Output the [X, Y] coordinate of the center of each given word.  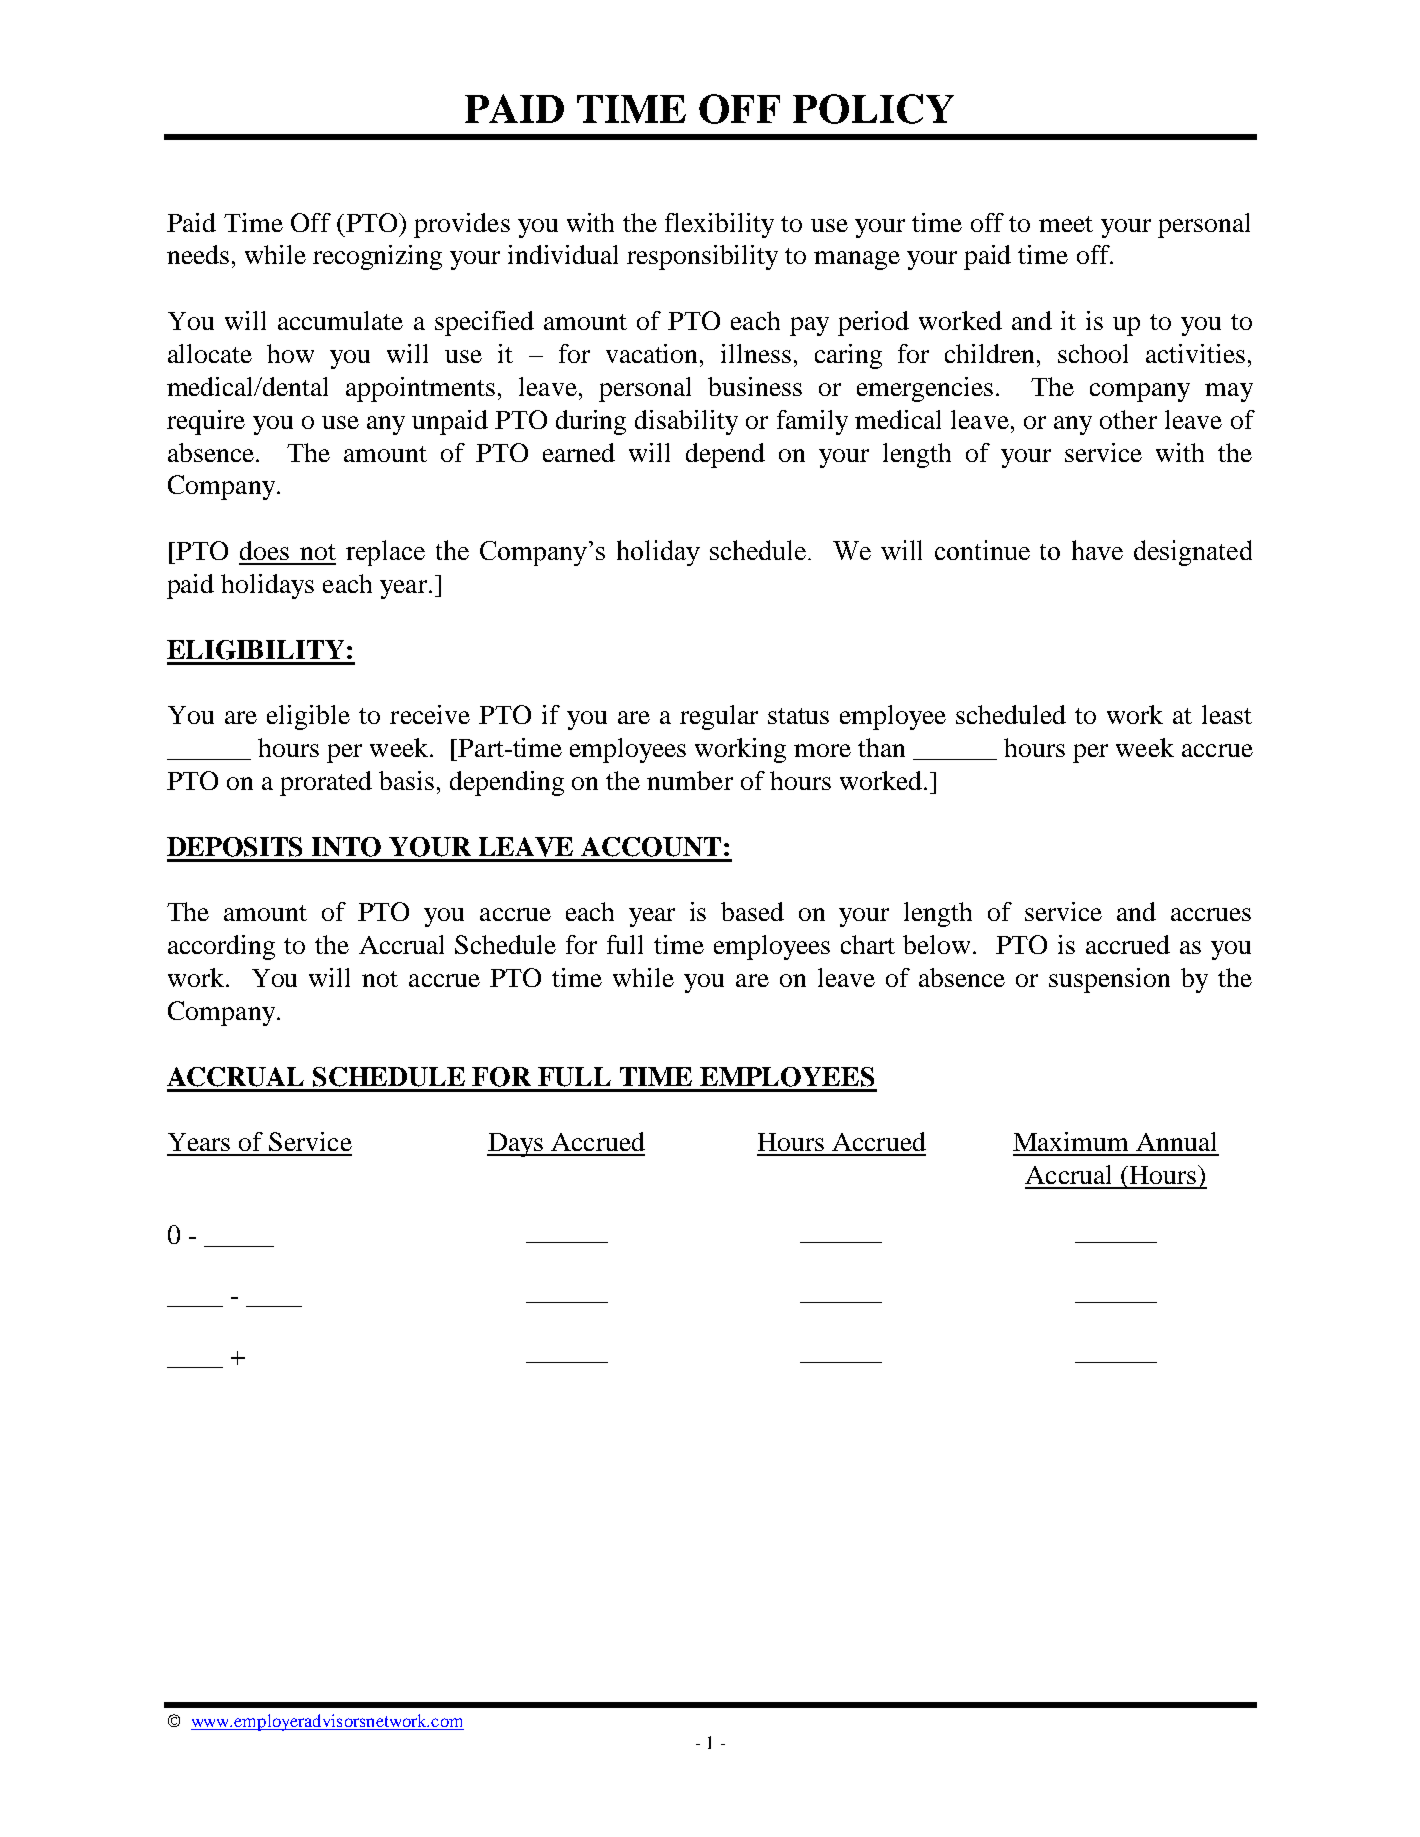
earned [579, 452]
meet [1066, 224]
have [1097, 550]
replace [385, 553]
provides [462, 225]
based [752, 911]
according [221, 947]
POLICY [873, 109]
